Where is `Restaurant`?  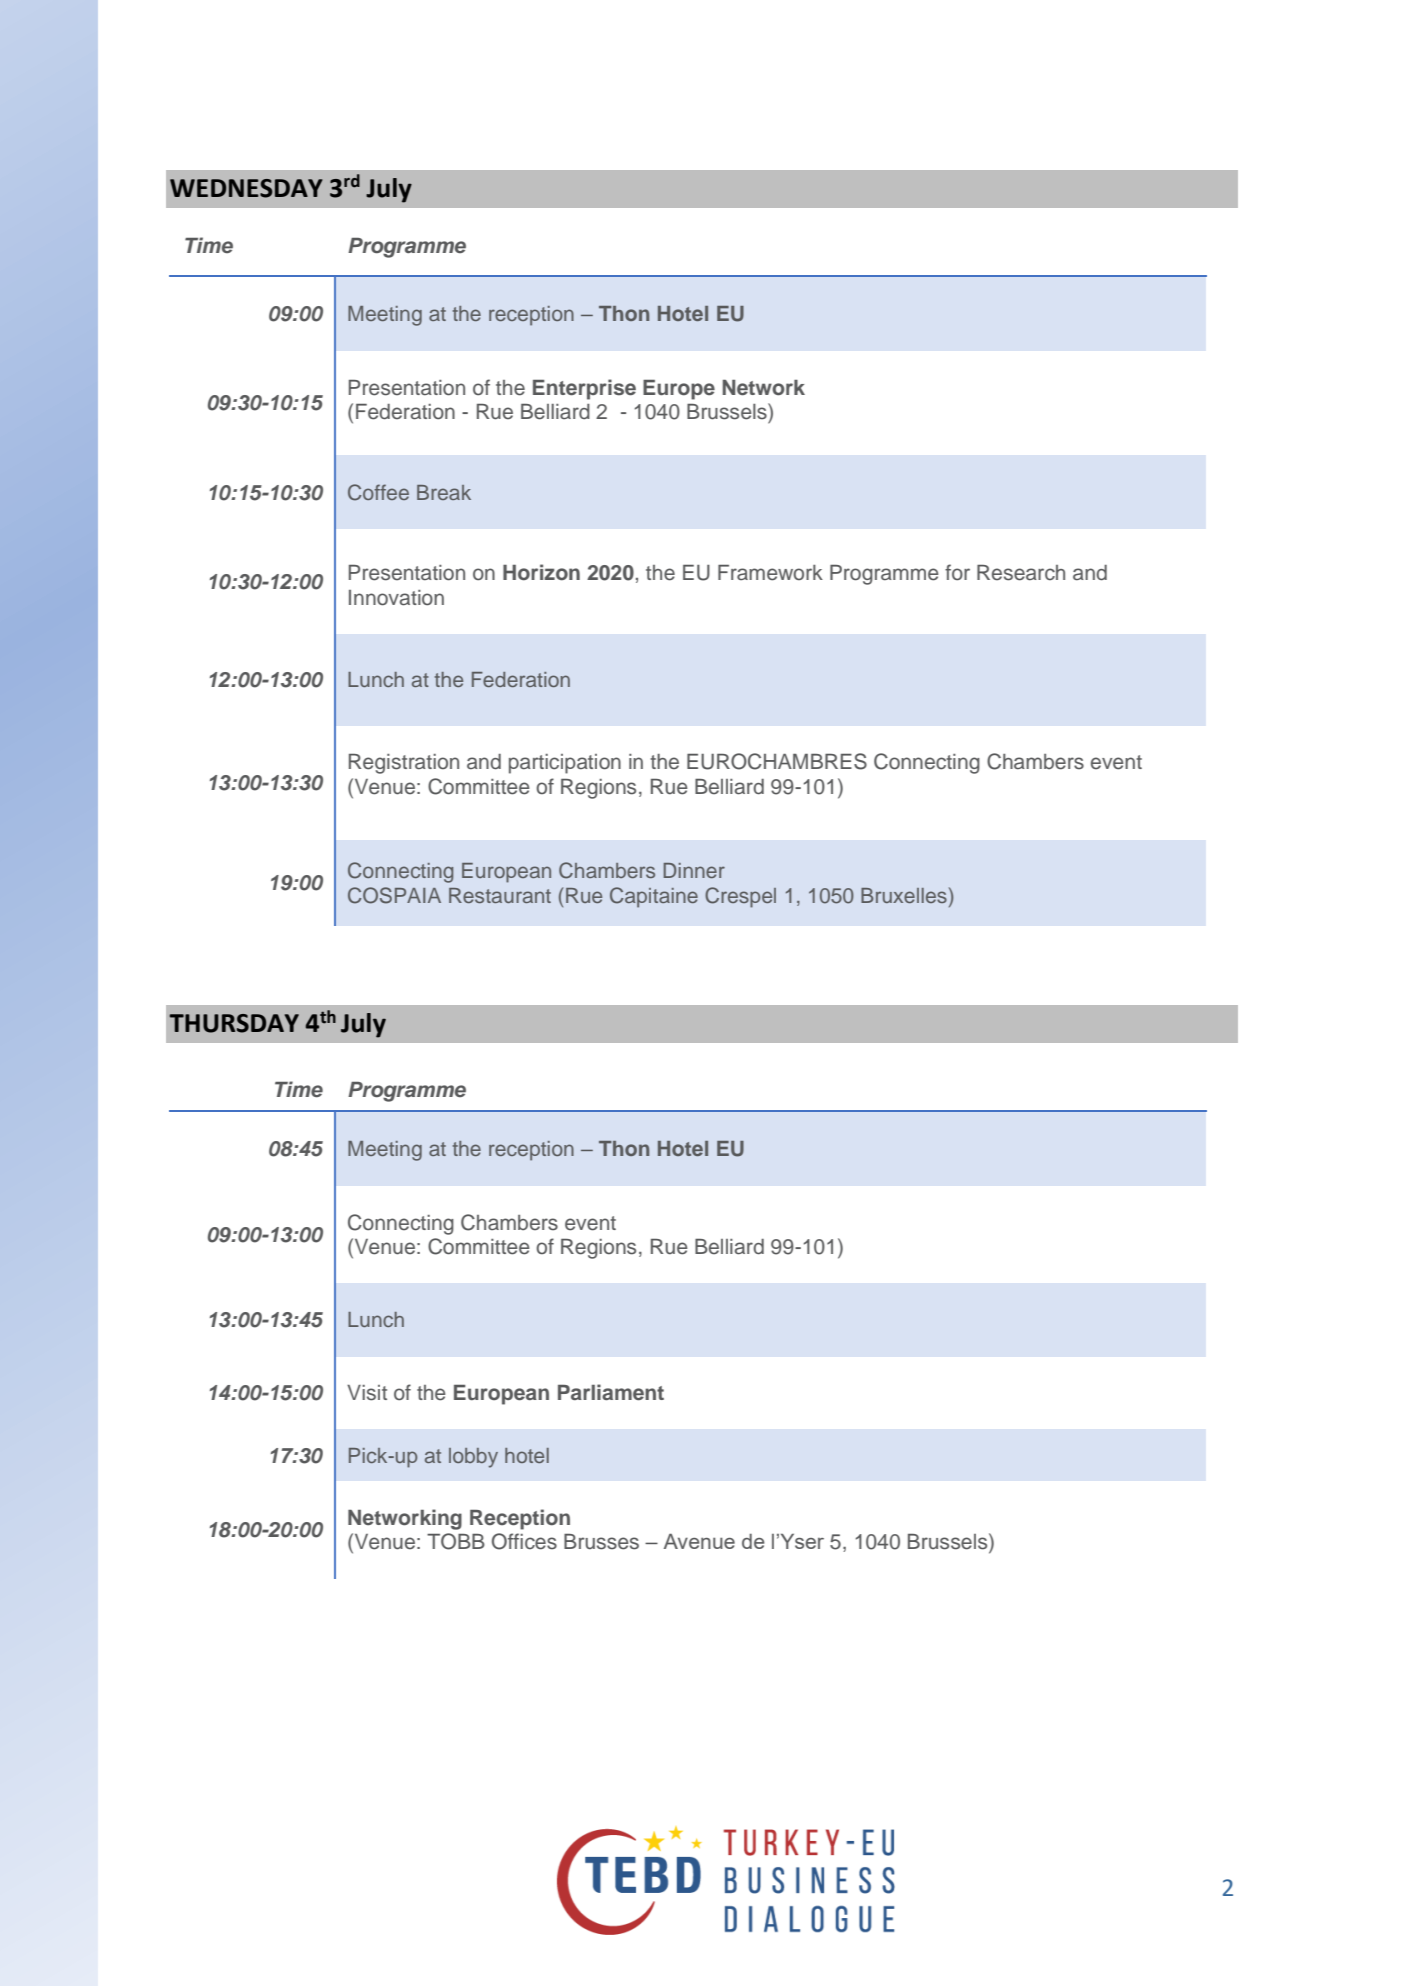 Restaurant is located at coordinates (500, 895).
